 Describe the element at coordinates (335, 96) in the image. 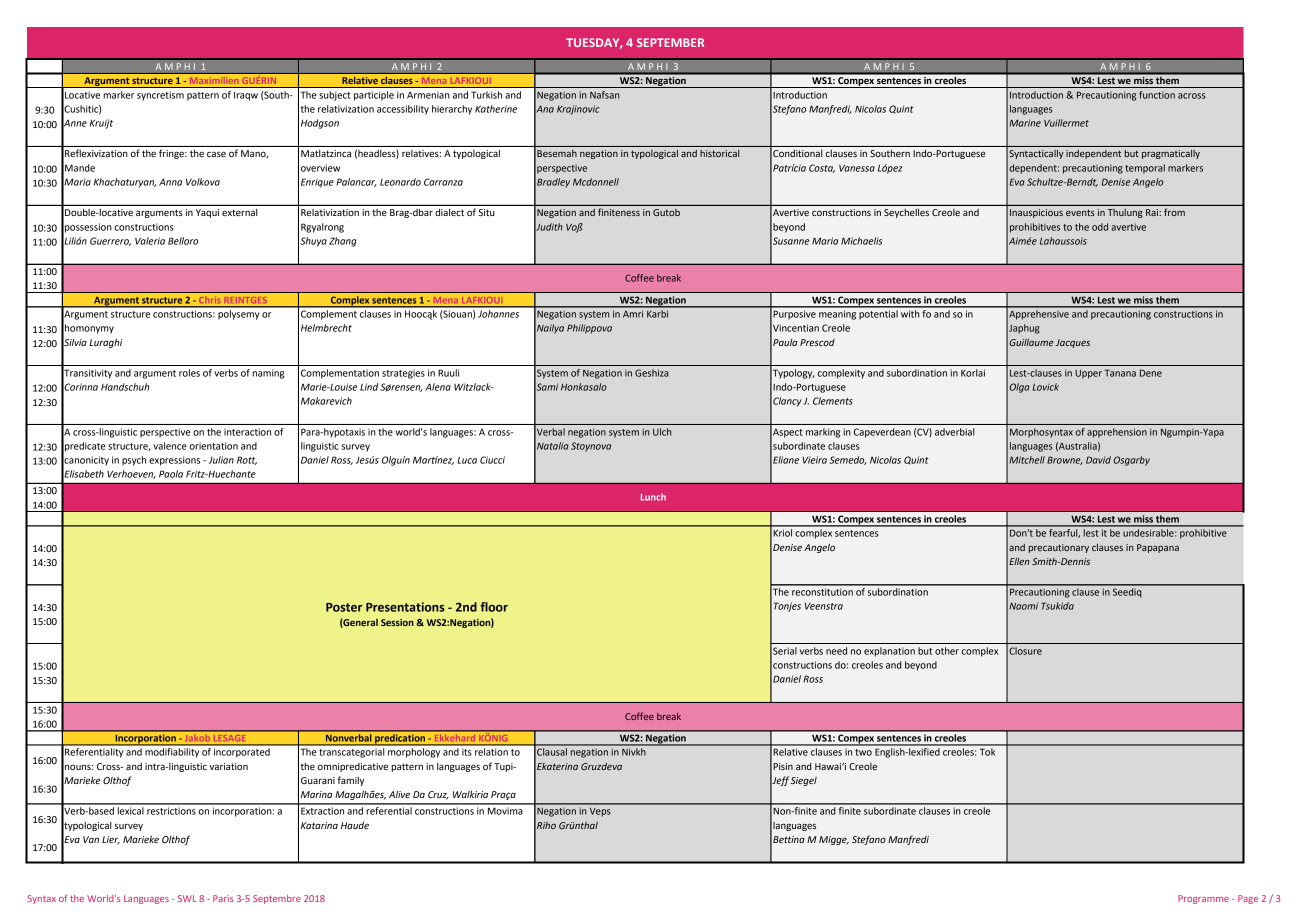

I see `subject` at that location.
